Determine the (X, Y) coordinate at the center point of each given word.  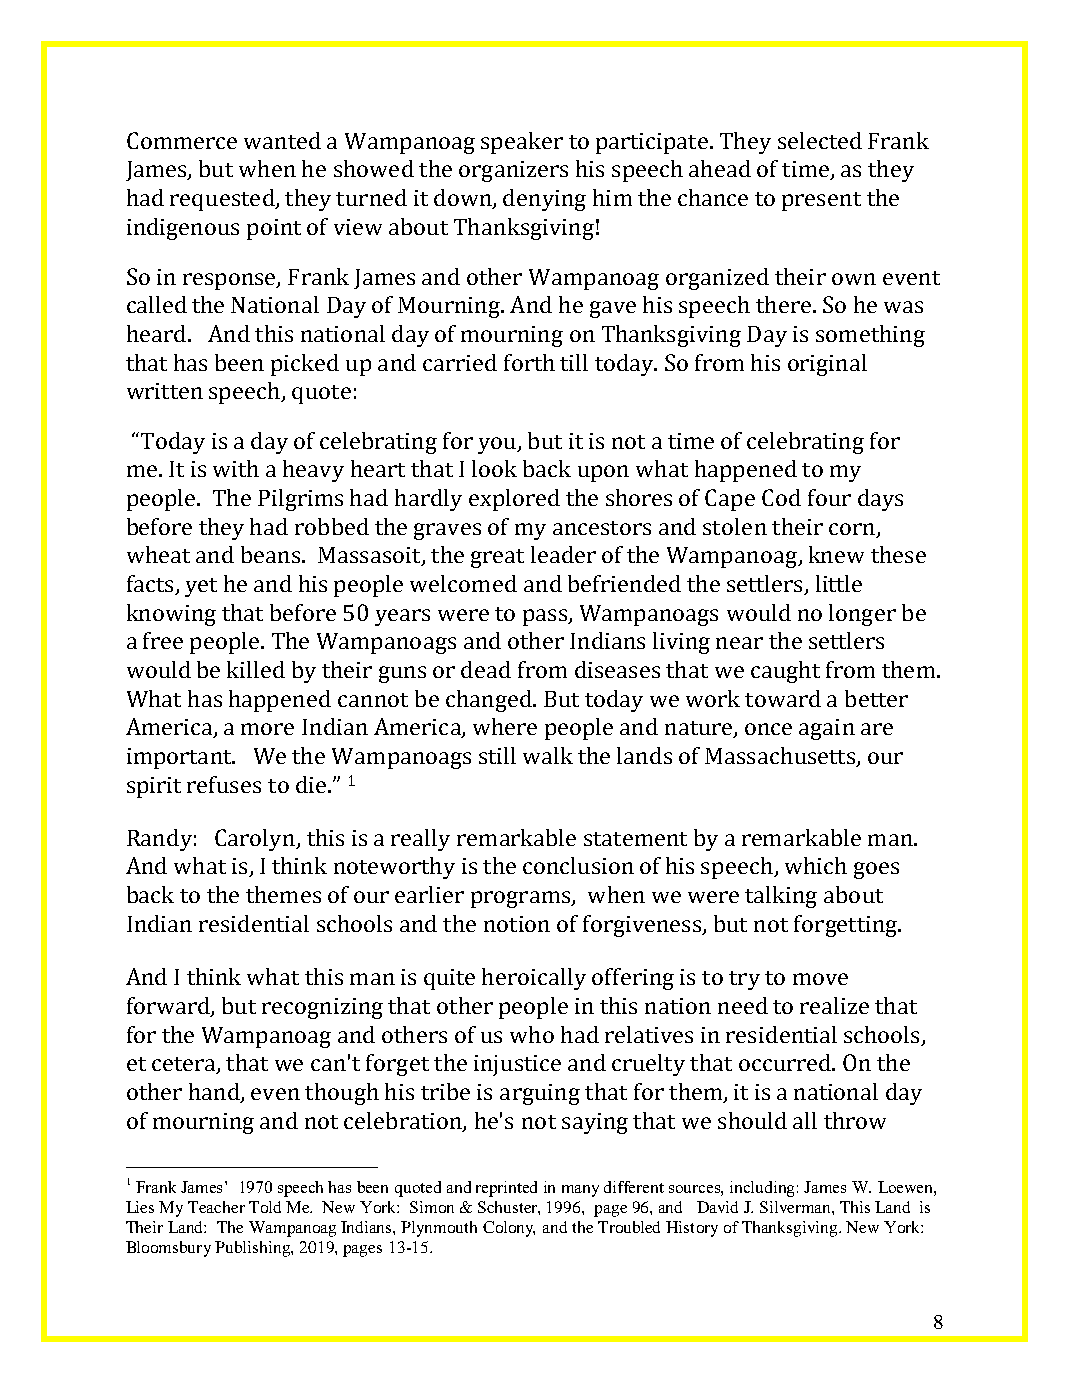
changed (490, 701)
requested (223, 200)
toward (783, 698)
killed (256, 669)
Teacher (216, 1207)
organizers (513, 171)
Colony (509, 1229)
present (821, 201)
